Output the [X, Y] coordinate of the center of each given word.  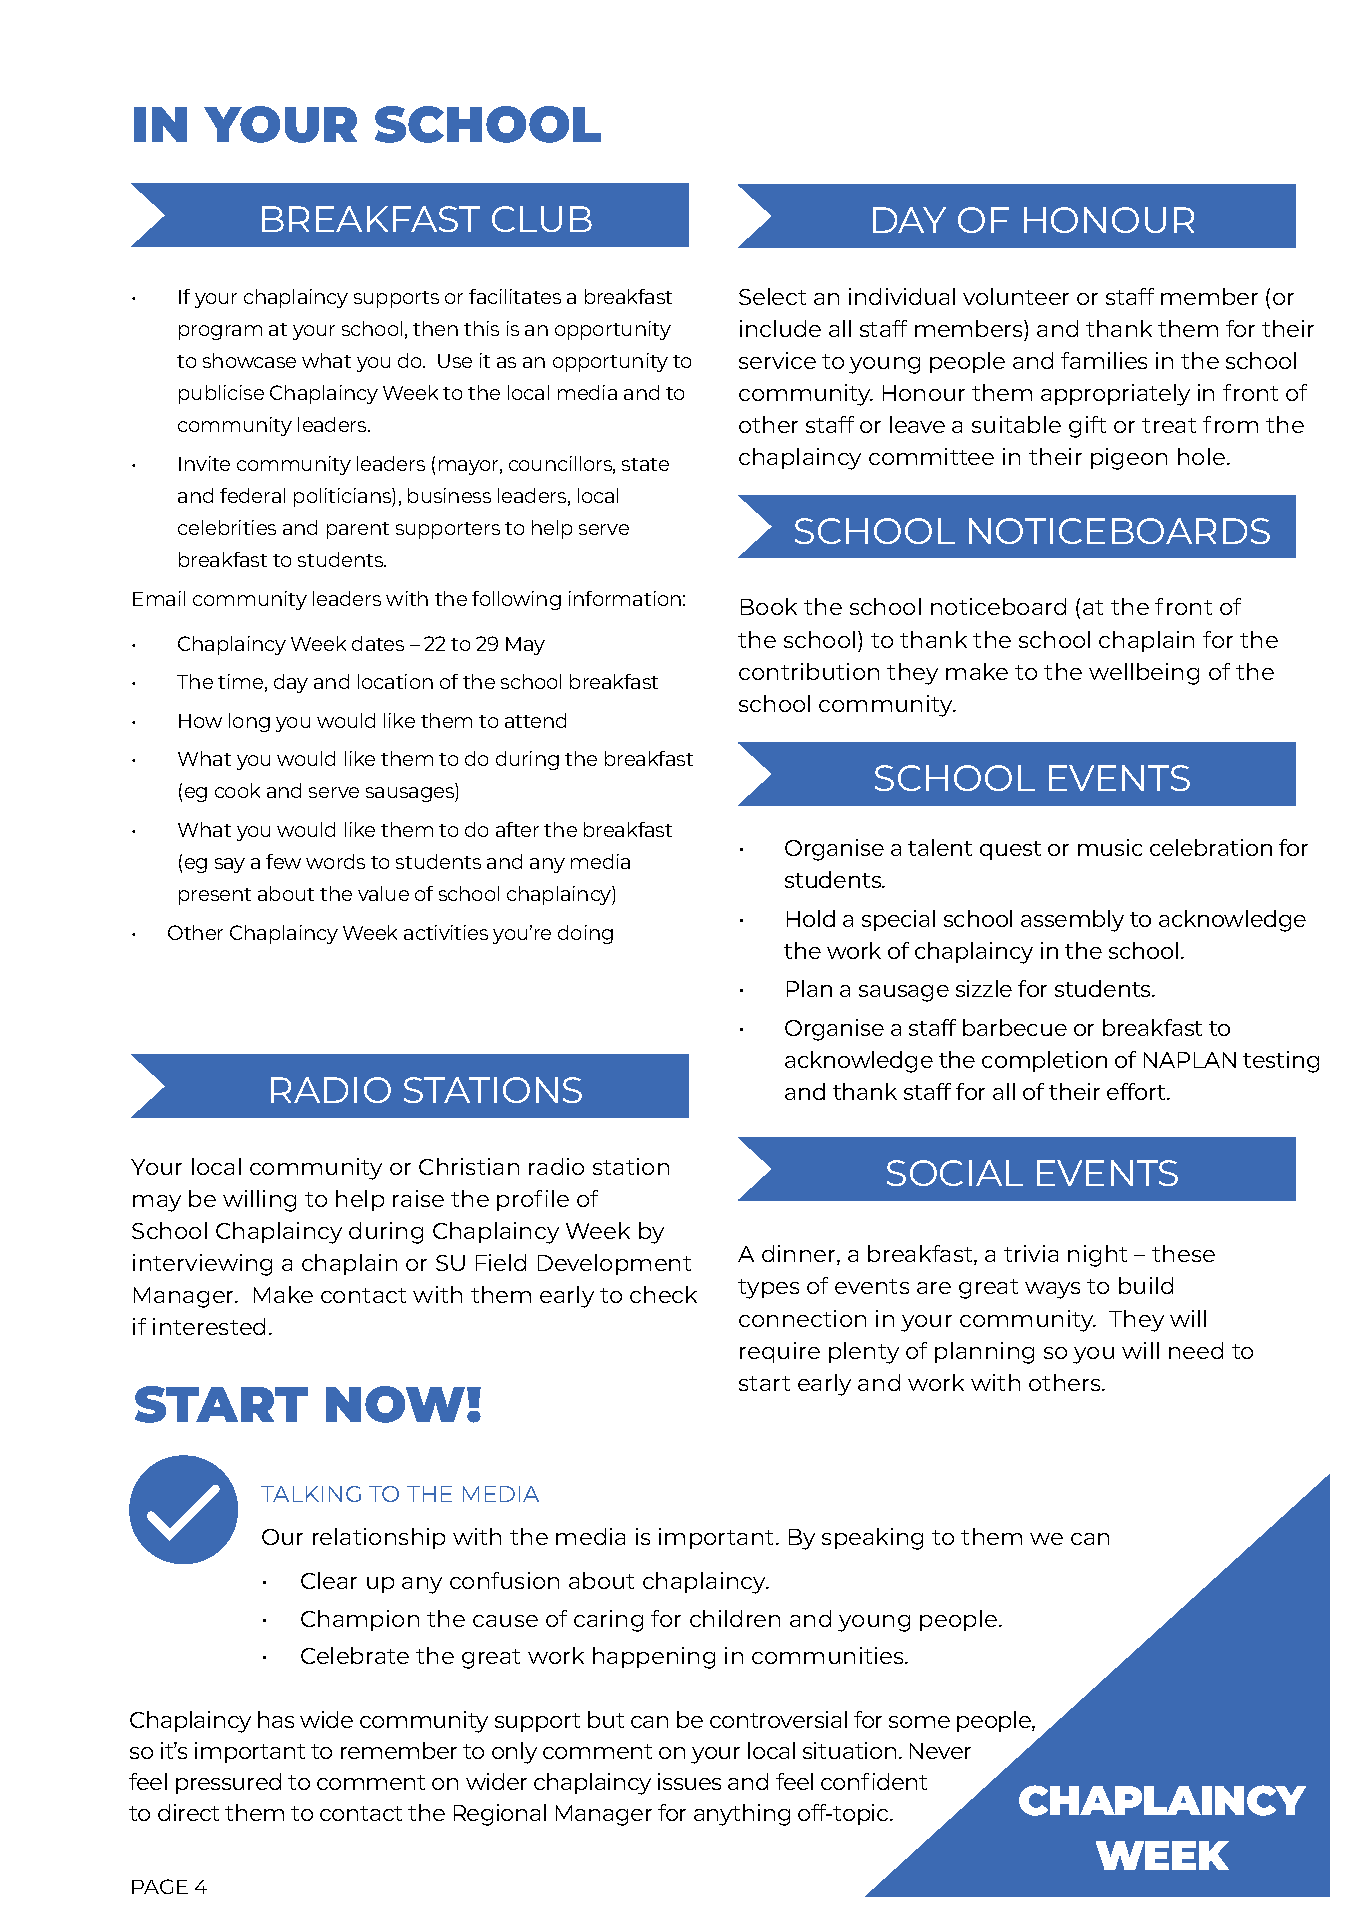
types [768, 1289]
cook [237, 790]
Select [772, 296]
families [1104, 360]
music [1110, 847]
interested [209, 1326]
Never [940, 1751]
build [1146, 1285]
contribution [809, 671]
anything [742, 1815]
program [220, 332]
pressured [228, 1783]
